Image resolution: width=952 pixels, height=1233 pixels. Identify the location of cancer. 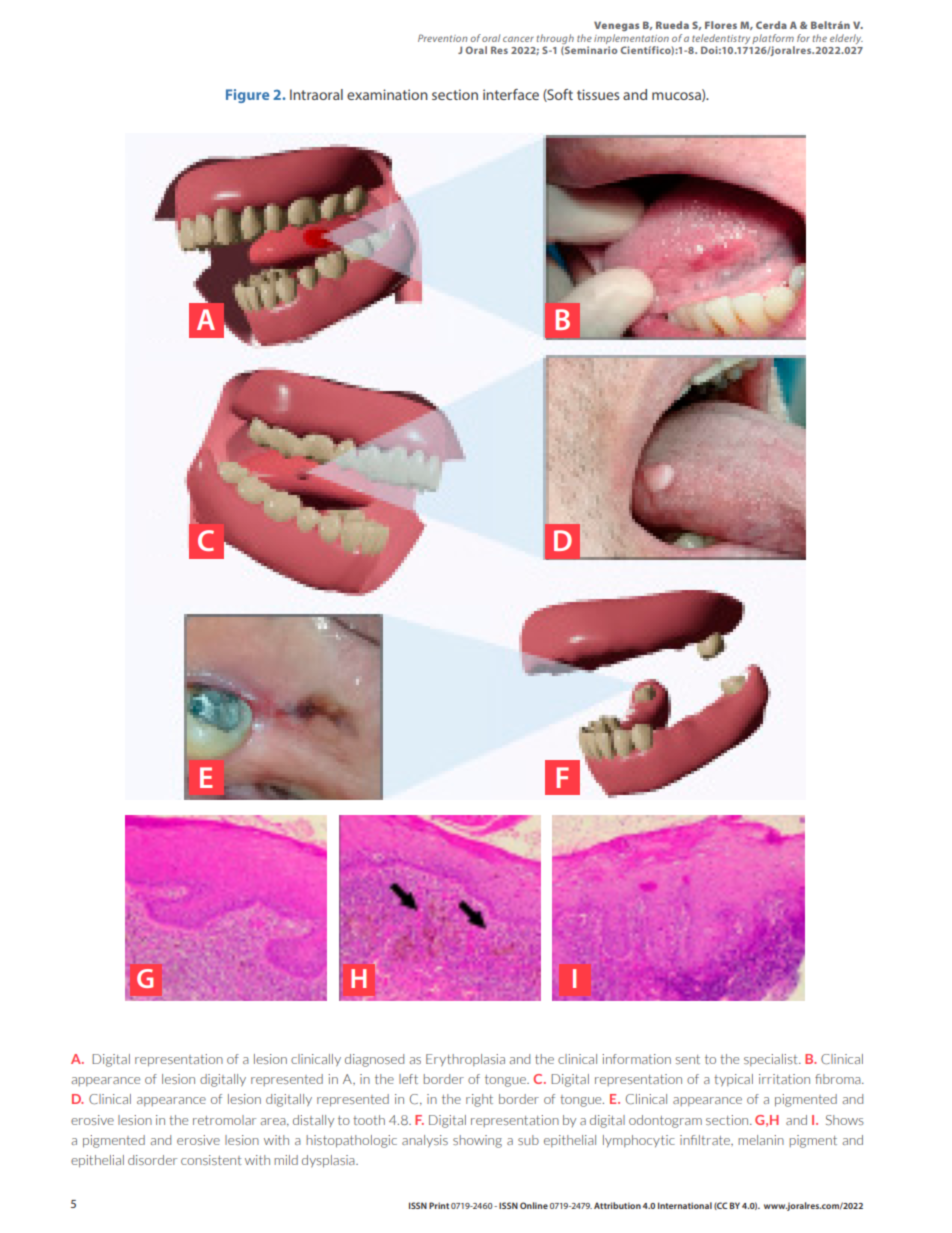
(518, 39).
